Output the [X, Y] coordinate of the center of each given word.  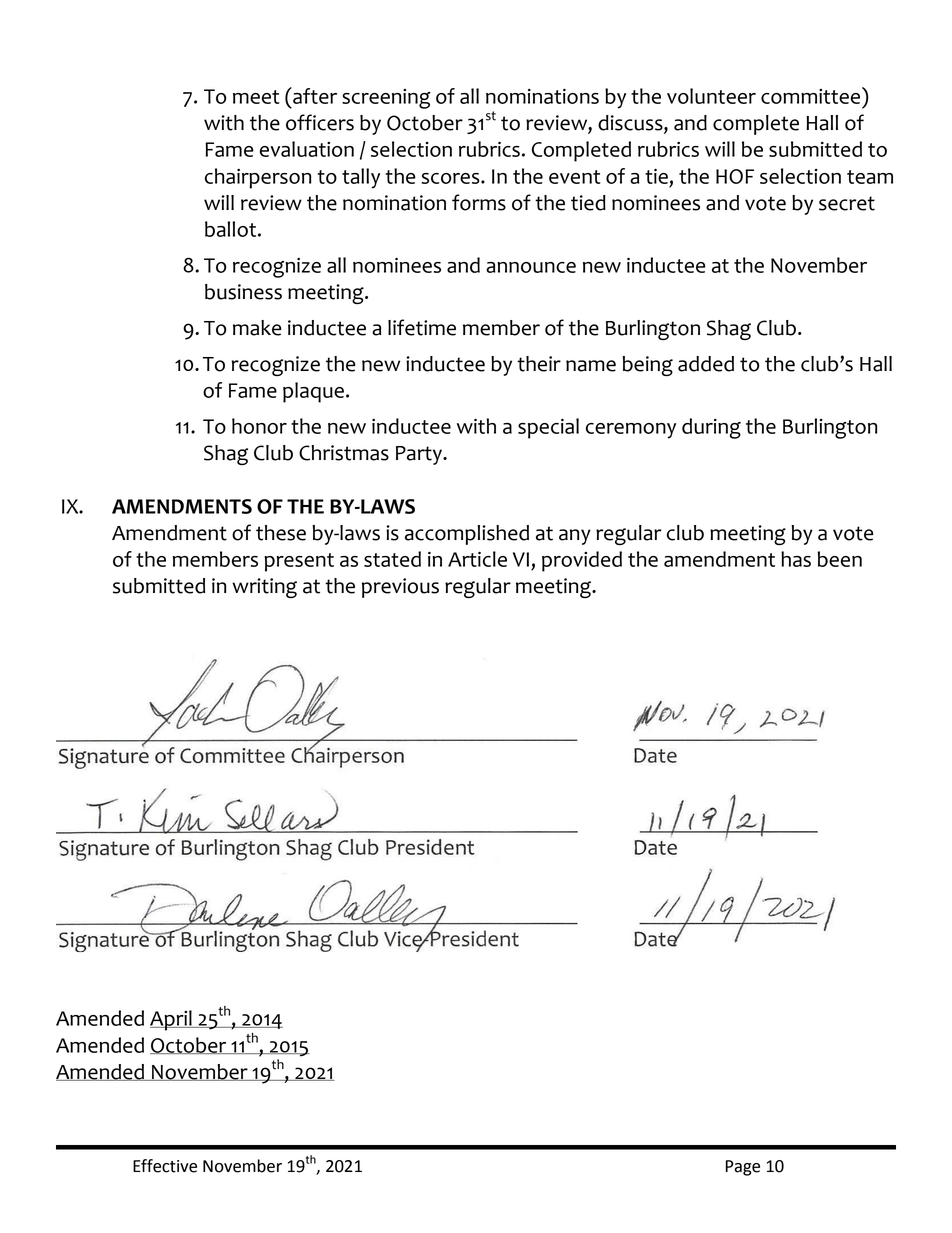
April [172, 1020]
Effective [165, 1166]
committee [812, 95]
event [575, 177]
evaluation [307, 149]
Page [743, 1168]
